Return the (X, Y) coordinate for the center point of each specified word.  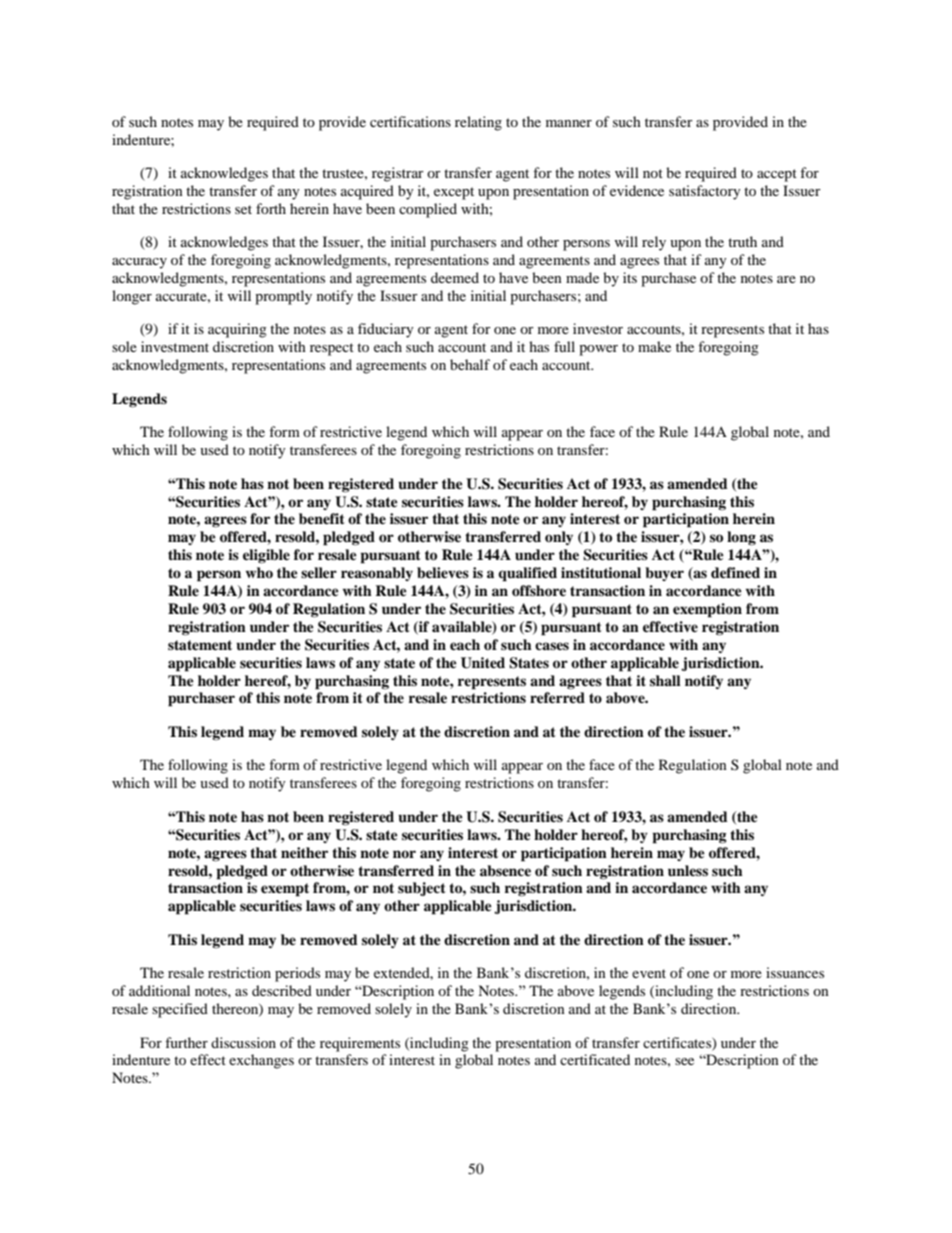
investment (175, 346)
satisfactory (705, 192)
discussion (243, 1042)
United (483, 663)
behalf (470, 364)
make (654, 346)
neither (304, 852)
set (243, 209)
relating (478, 123)
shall (665, 680)
